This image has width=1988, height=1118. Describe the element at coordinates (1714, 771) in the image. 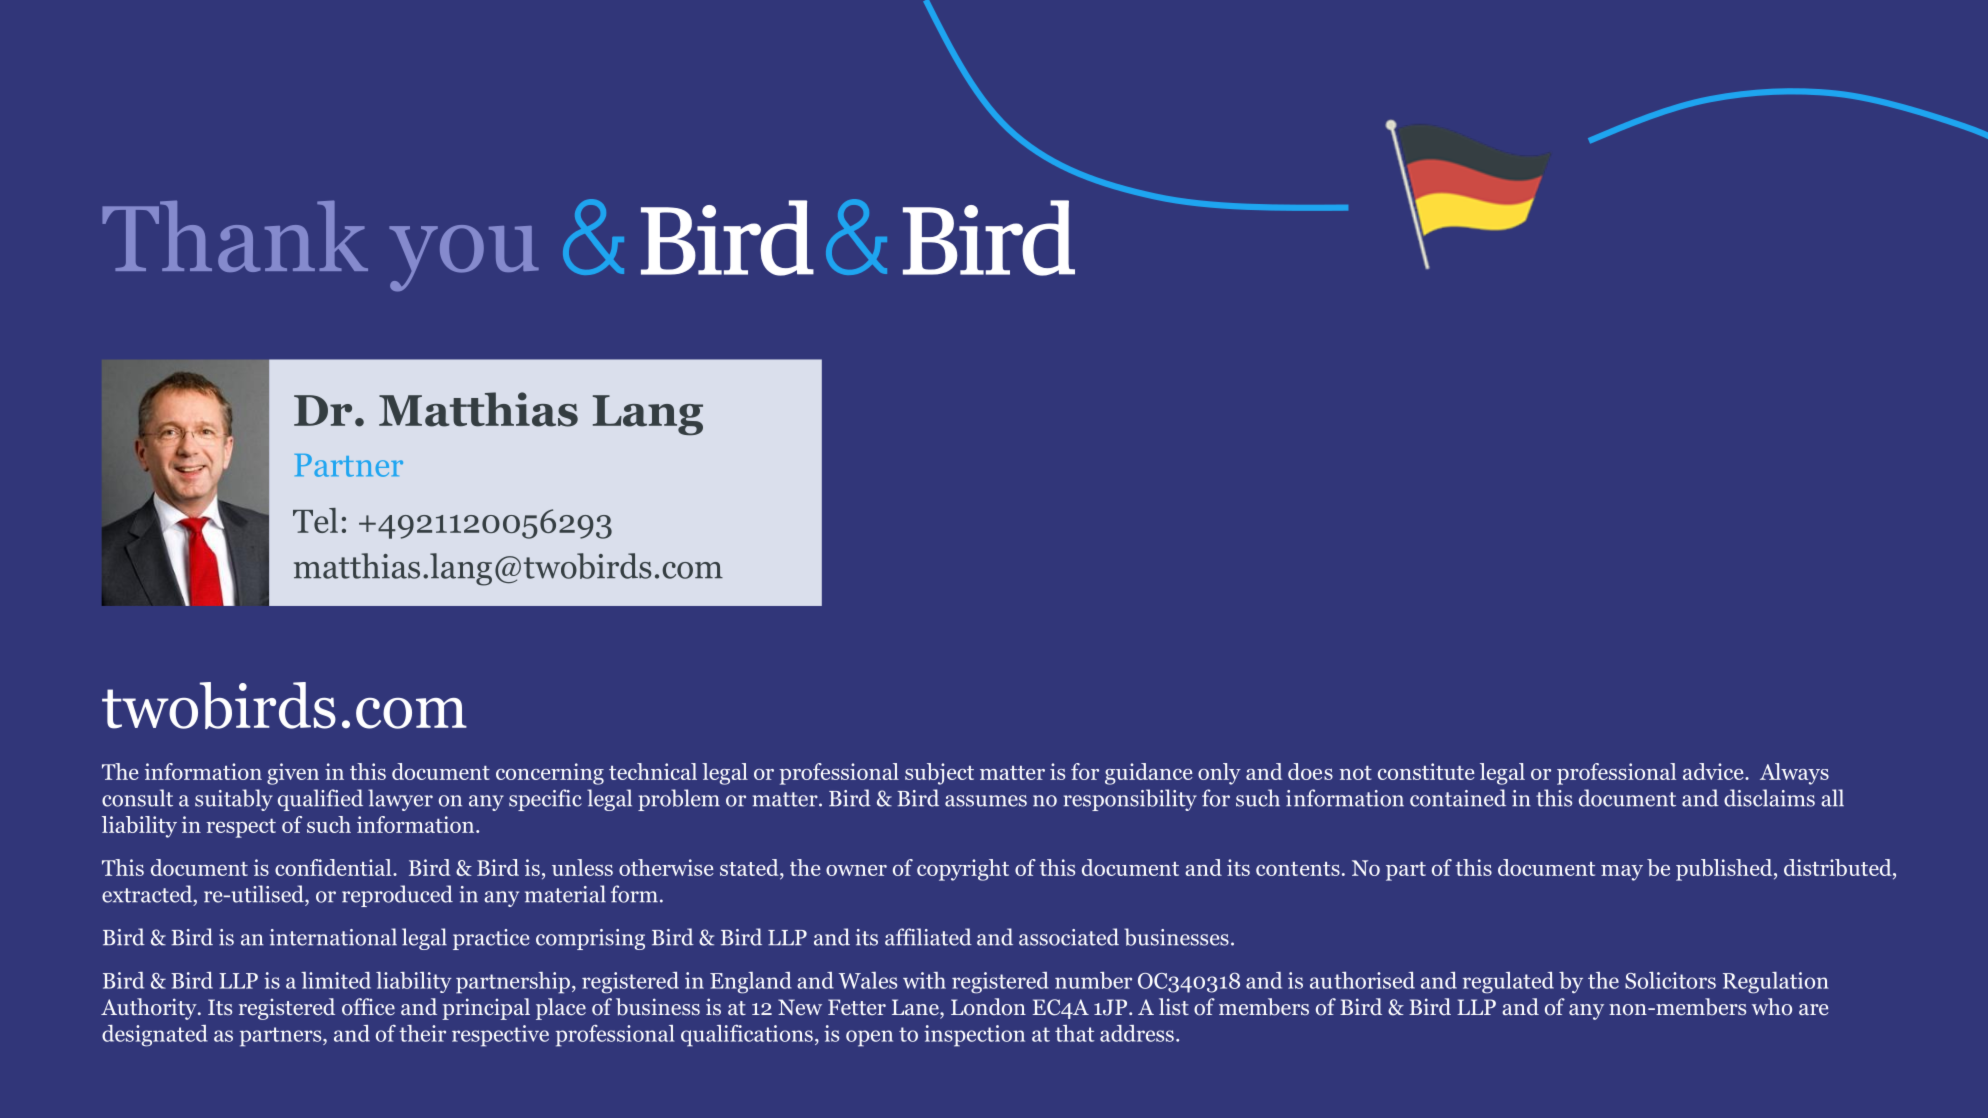

I see `advice` at that location.
